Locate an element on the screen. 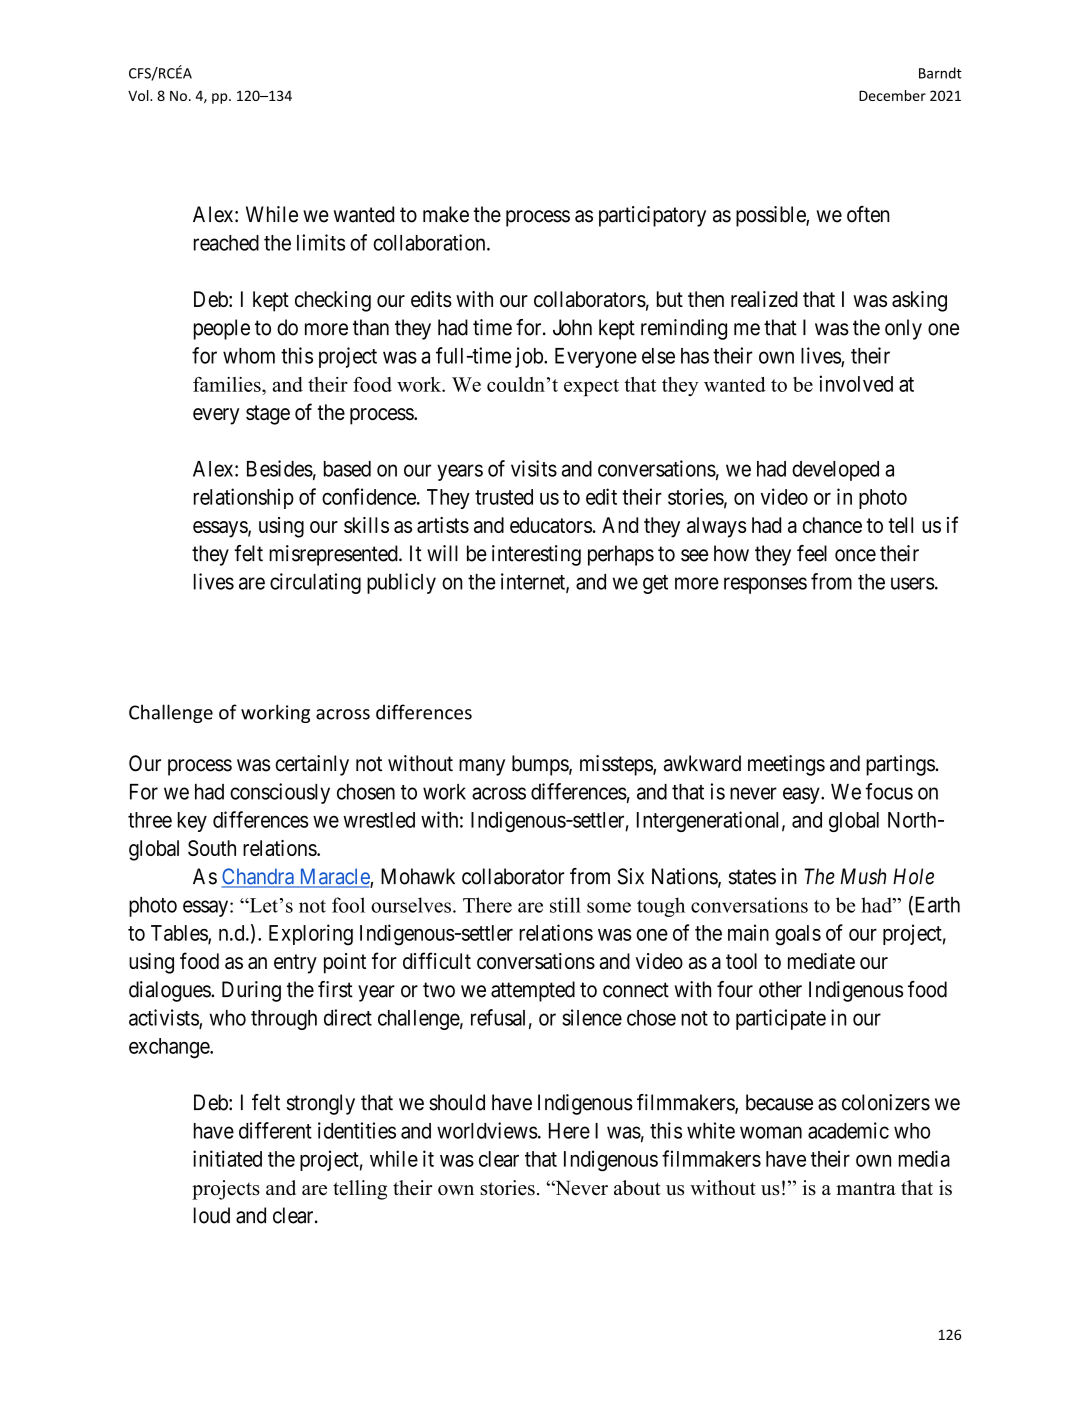 The image size is (1090, 1410). initiated is located at coordinates (227, 1158).
